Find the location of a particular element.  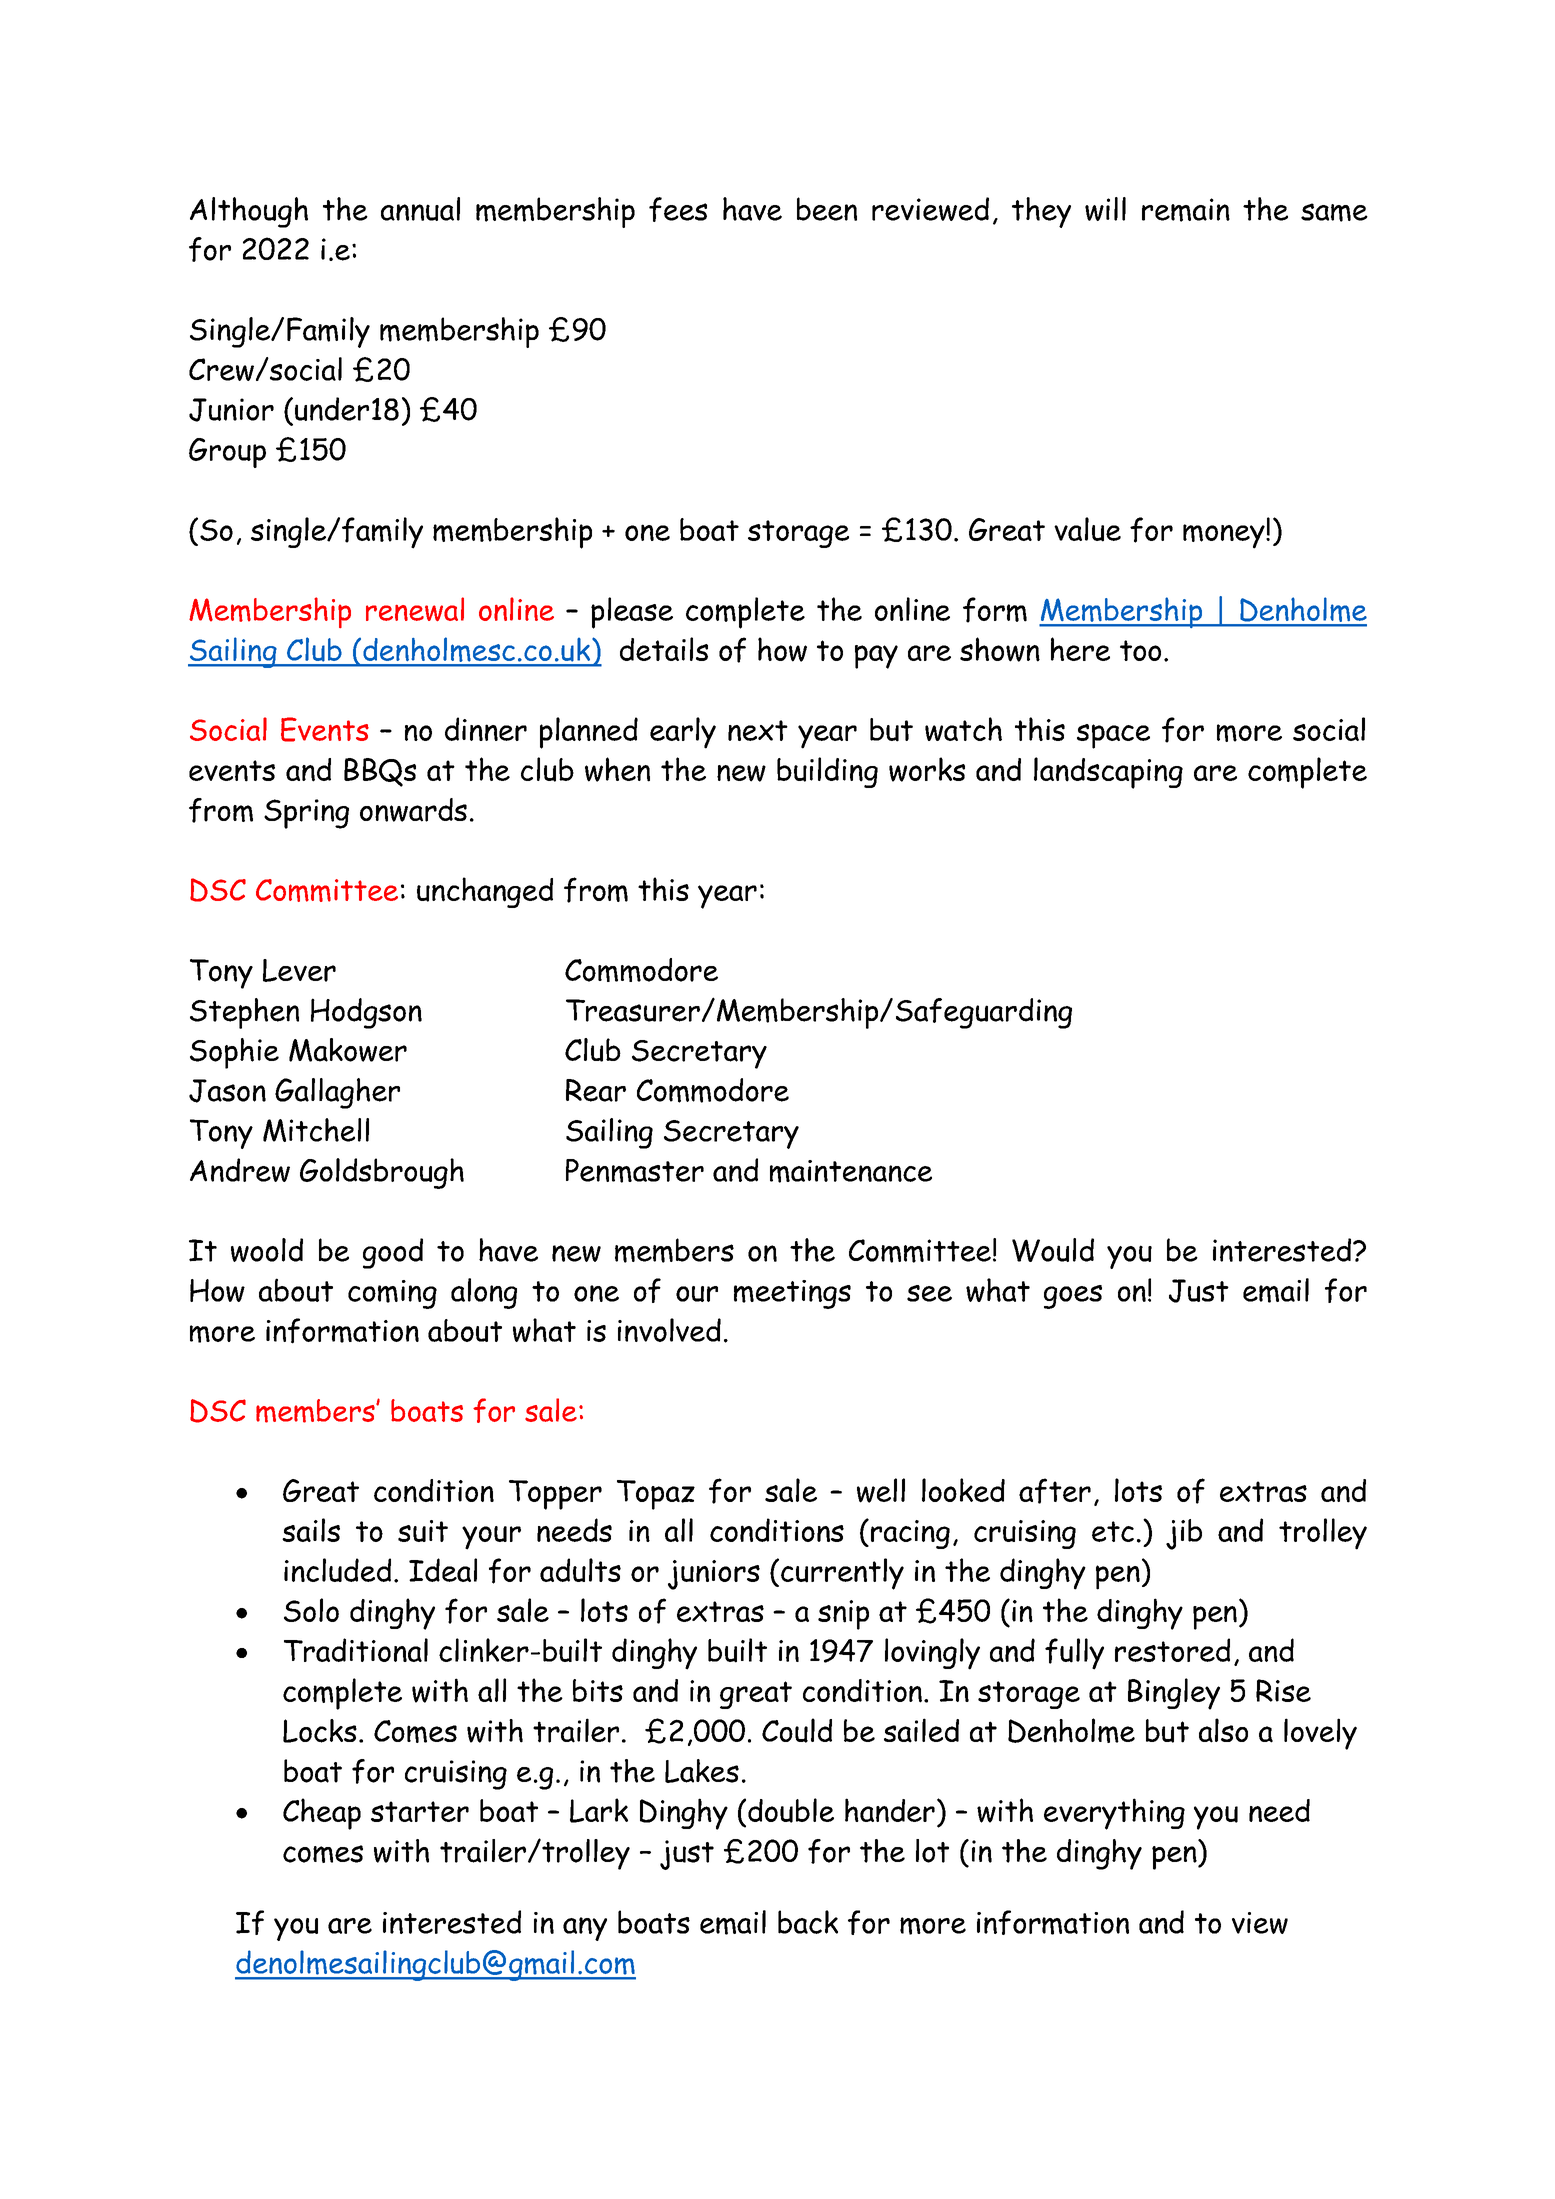

Would is located at coordinates (1053, 1250).
